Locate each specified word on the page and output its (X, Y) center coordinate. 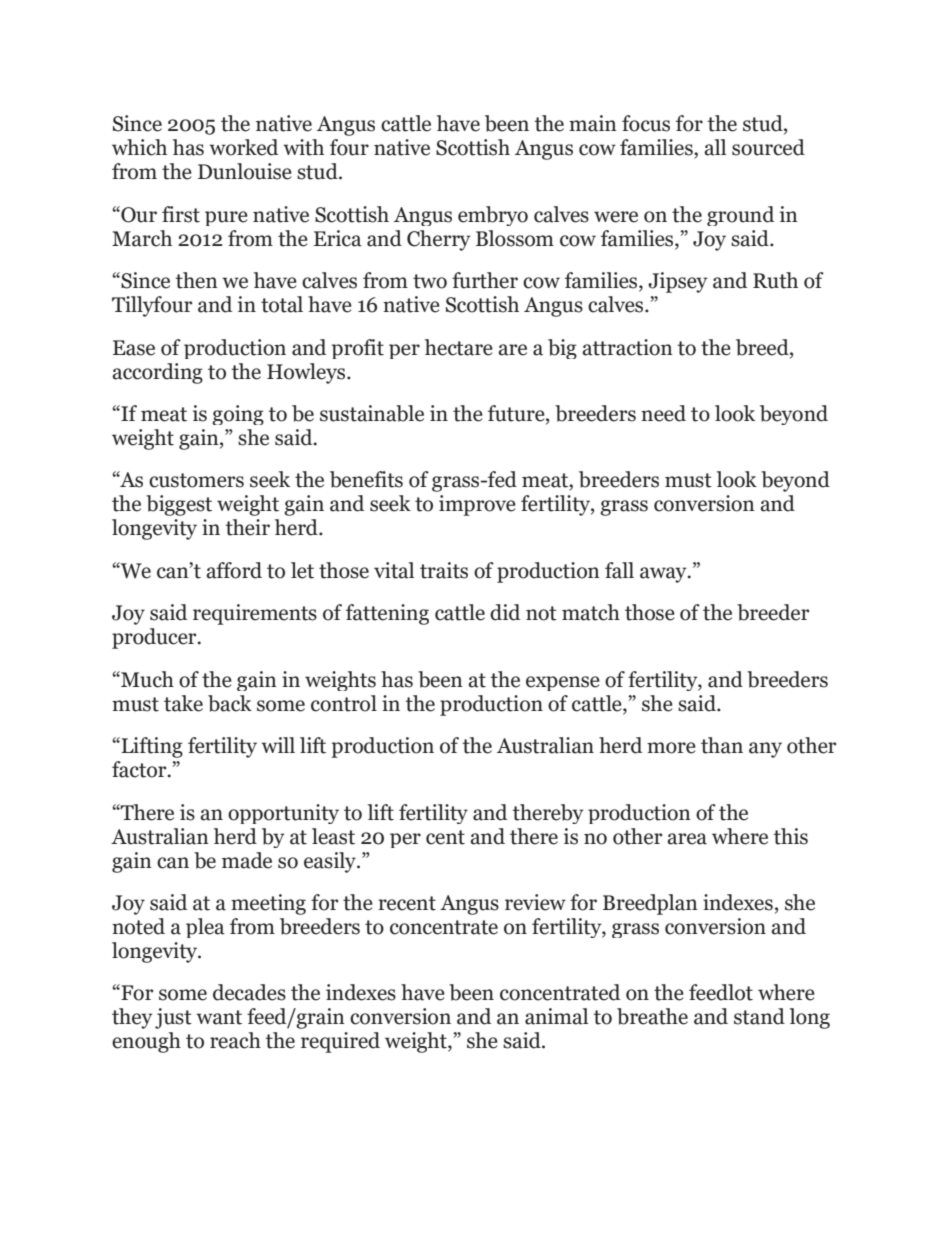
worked (243, 147)
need (663, 413)
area (687, 839)
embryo (493, 216)
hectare (459, 347)
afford (234, 570)
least (333, 836)
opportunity (283, 814)
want (219, 1017)
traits (444, 570)
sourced (768, 147)
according (157, 373)
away (664, 575)
